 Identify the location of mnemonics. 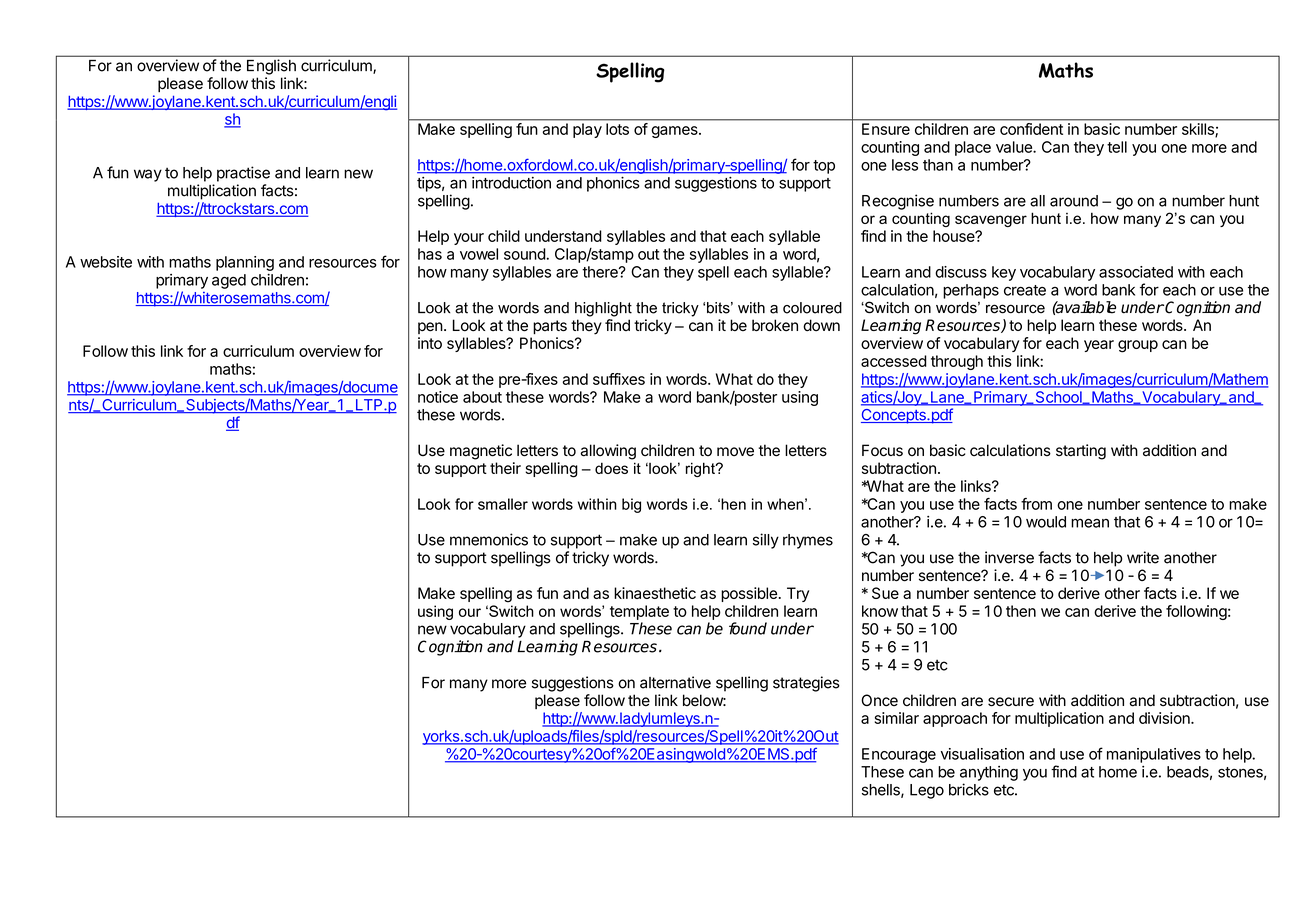
(489, 539).
